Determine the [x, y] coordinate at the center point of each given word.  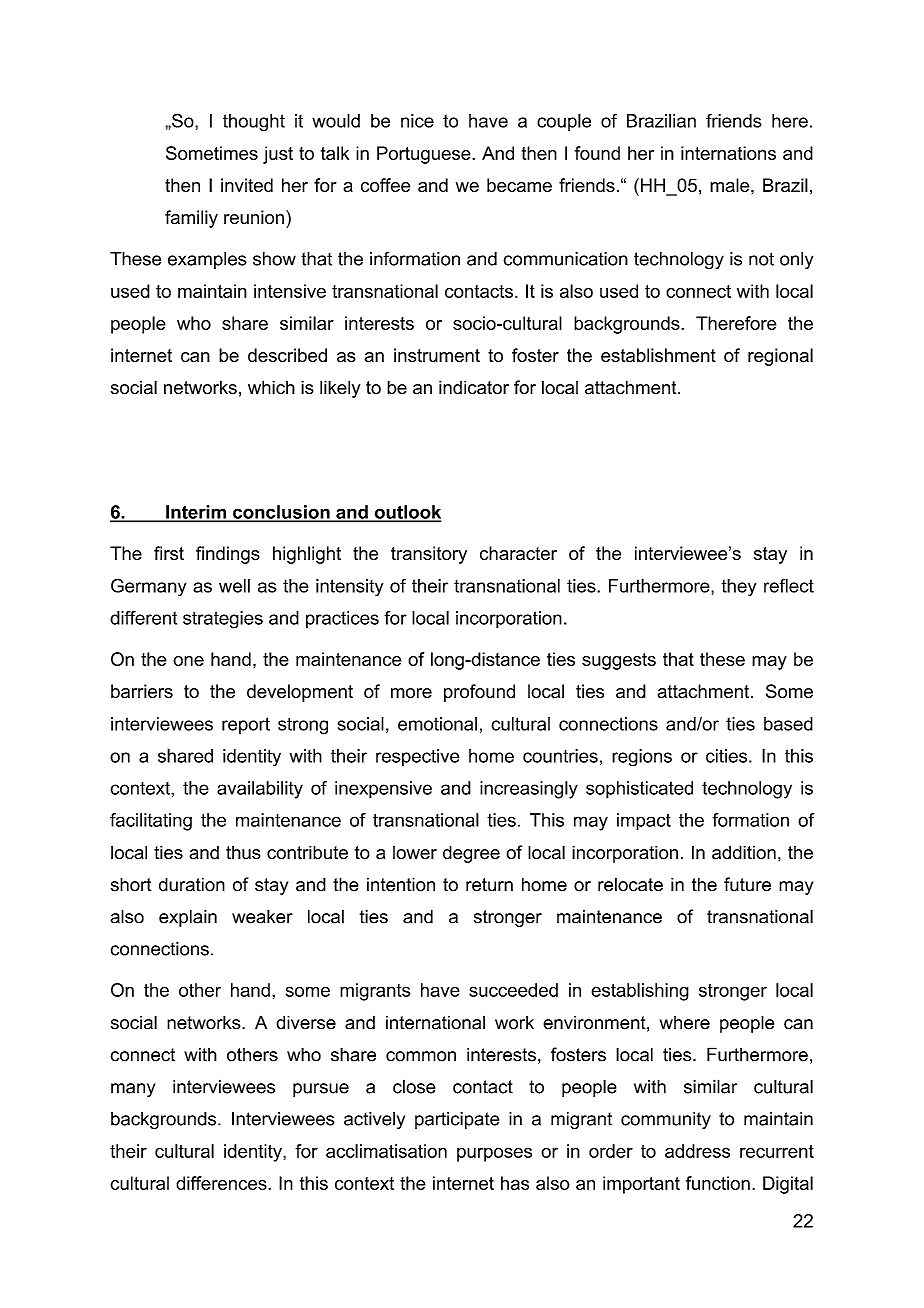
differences [222, 1183]
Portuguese [425, 155]
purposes [494, 1154]
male [731, 185]
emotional [437, 724]
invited [247, 185]
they [738, 588]
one [188, 661]
